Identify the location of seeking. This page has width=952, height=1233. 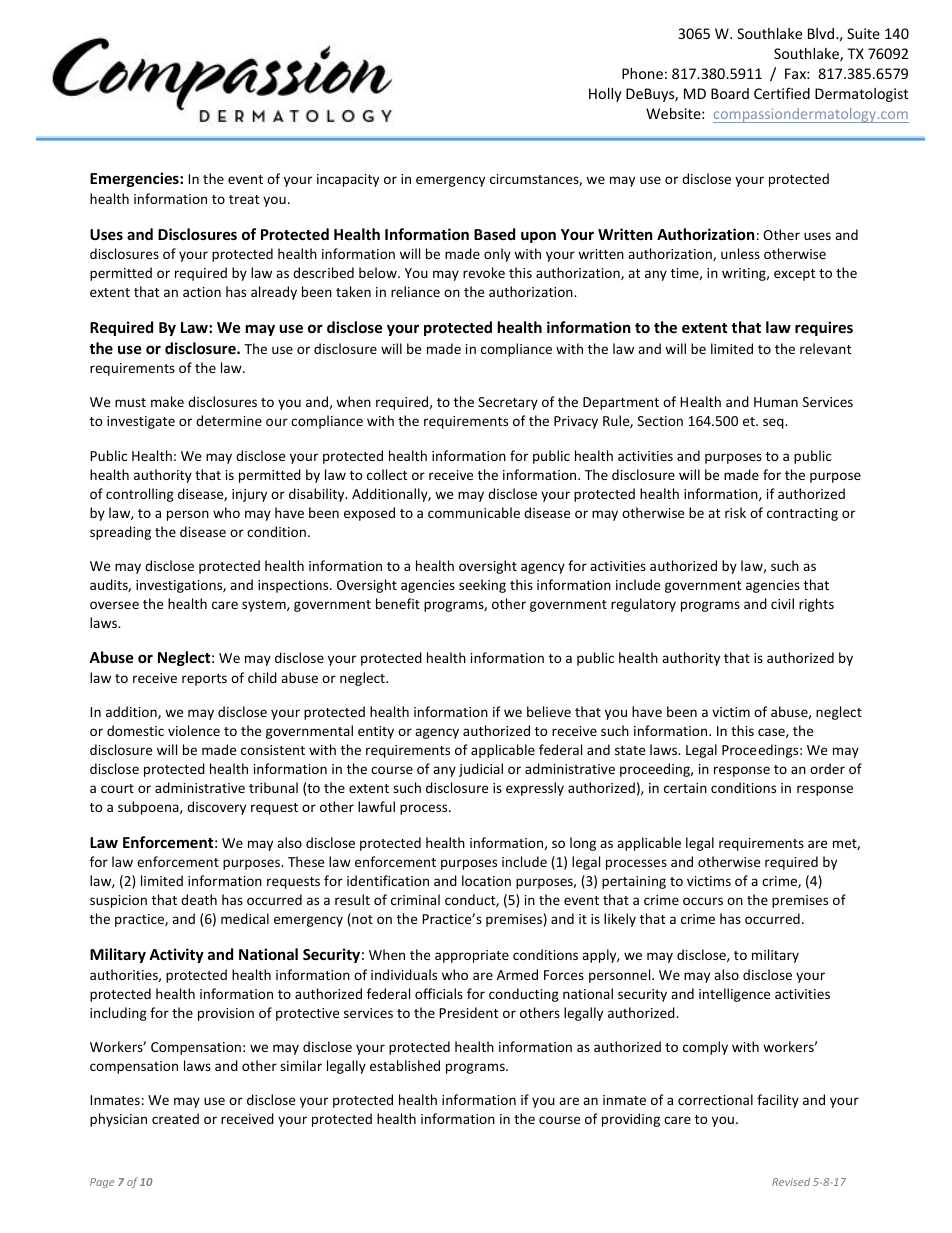
(482, 586).
